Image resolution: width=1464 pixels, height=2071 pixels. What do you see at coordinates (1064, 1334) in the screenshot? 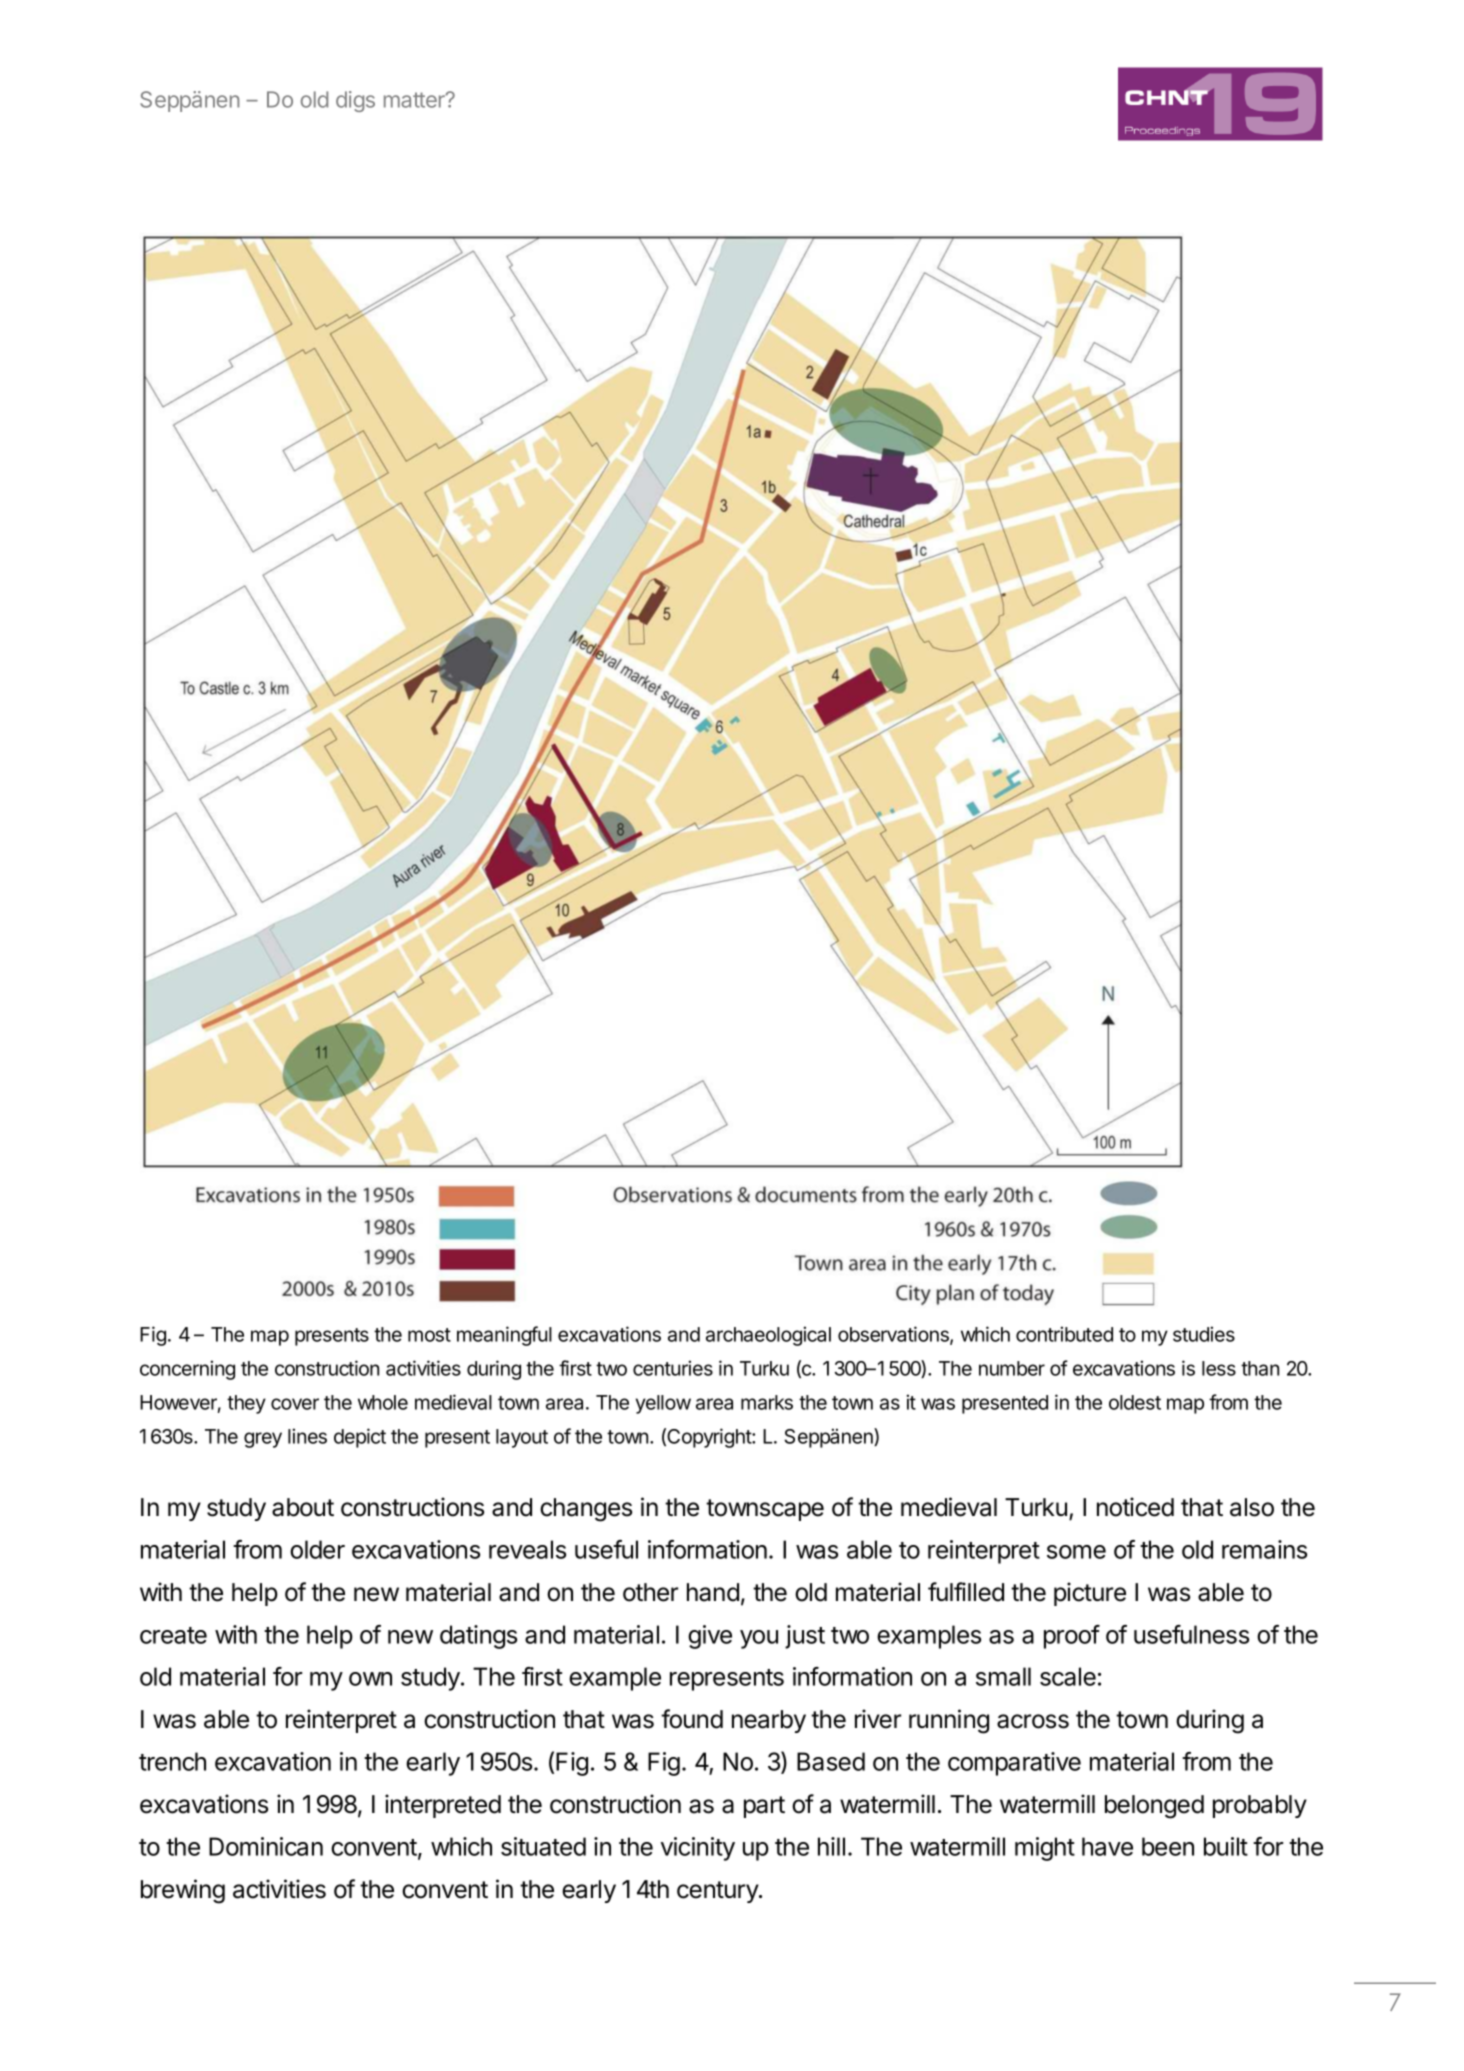
I see `contributed` at bounding box center [1064, 1334].
